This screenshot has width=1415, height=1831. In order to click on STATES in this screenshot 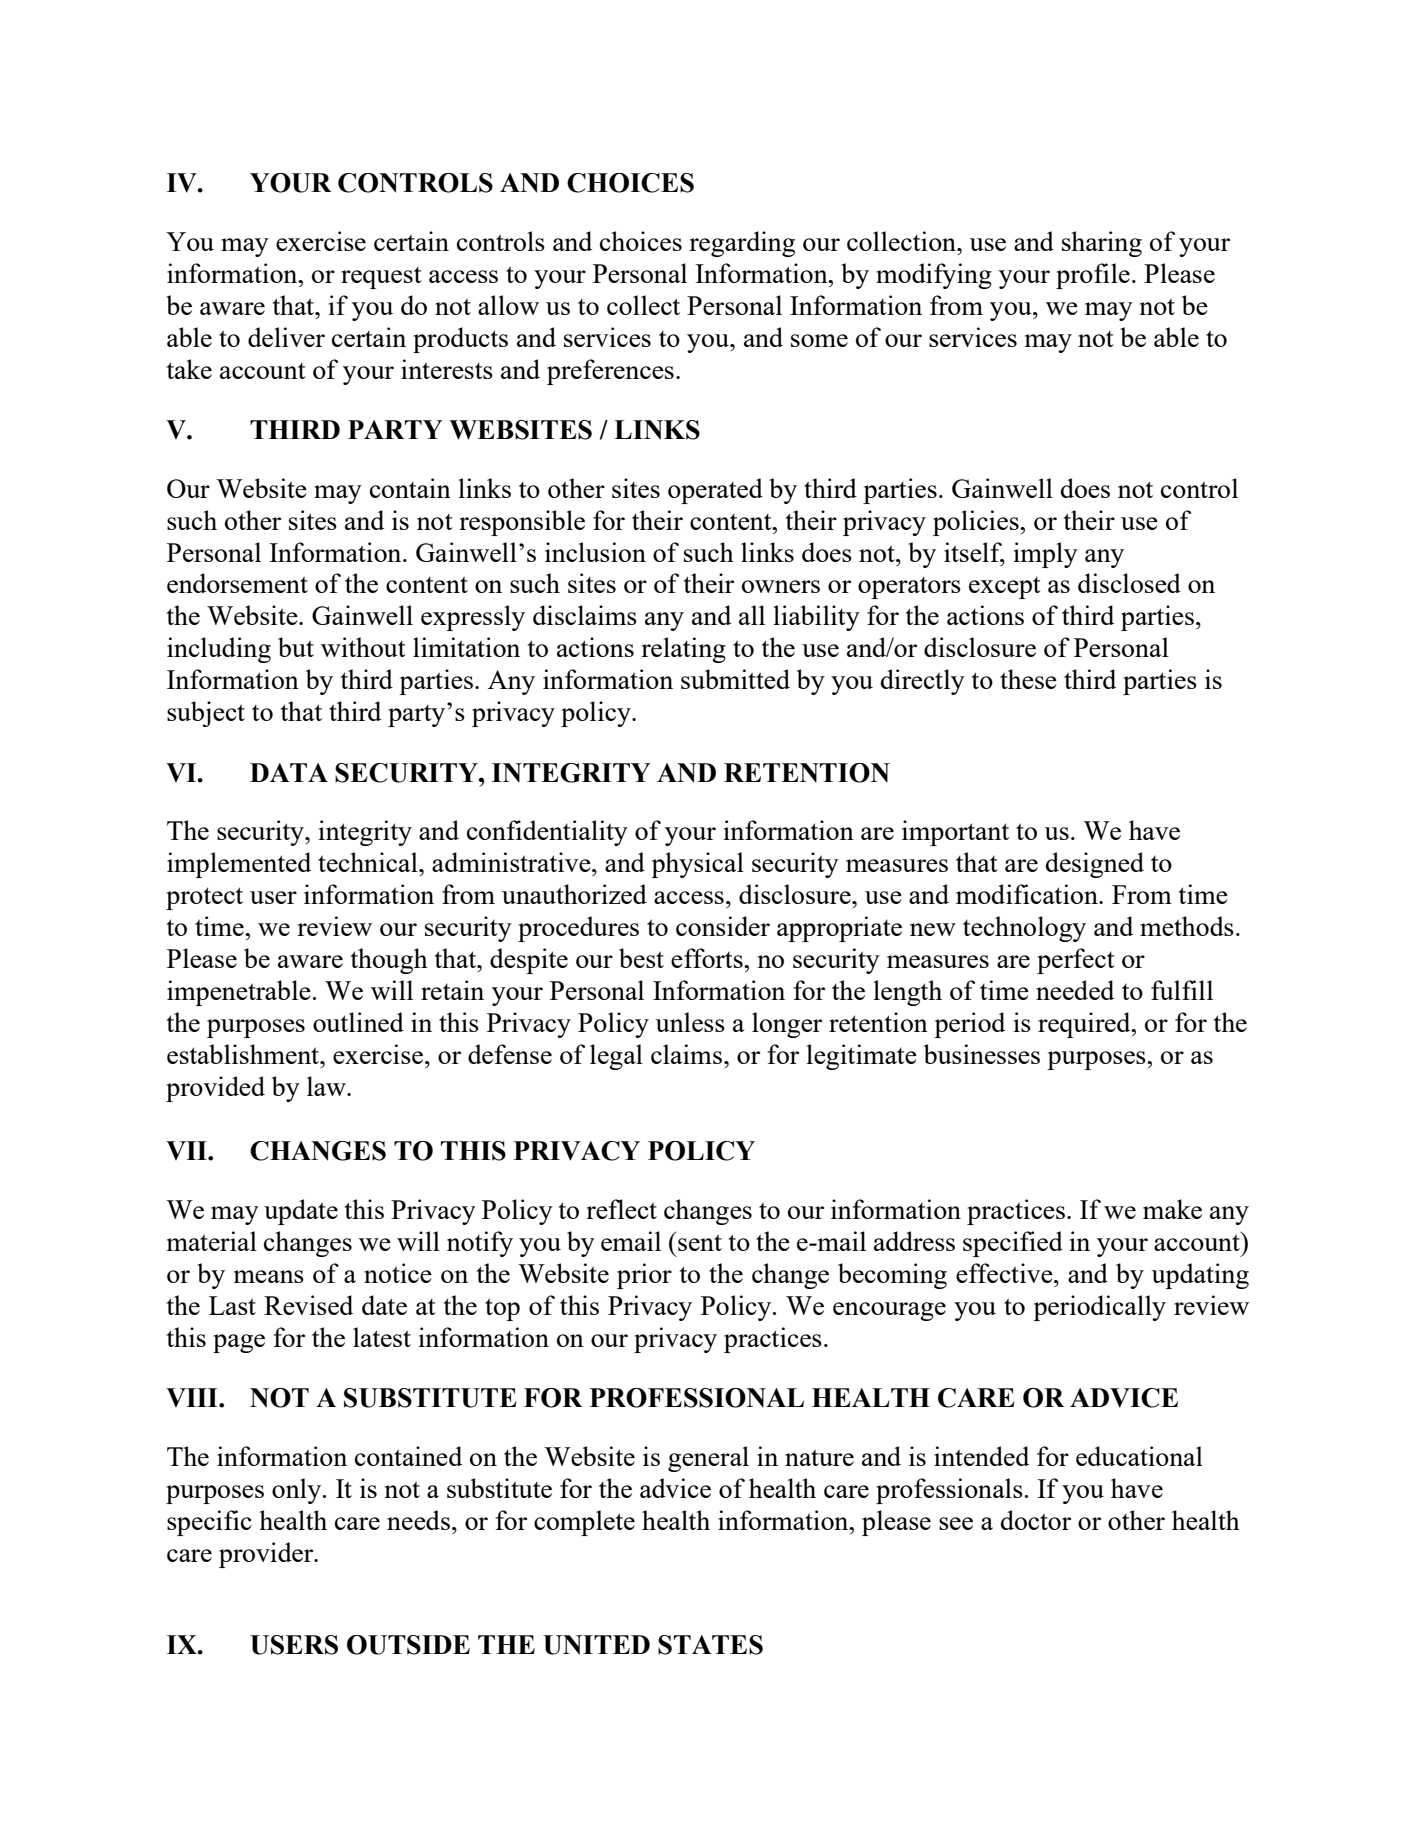, I will do `click(710, 1645)`.
